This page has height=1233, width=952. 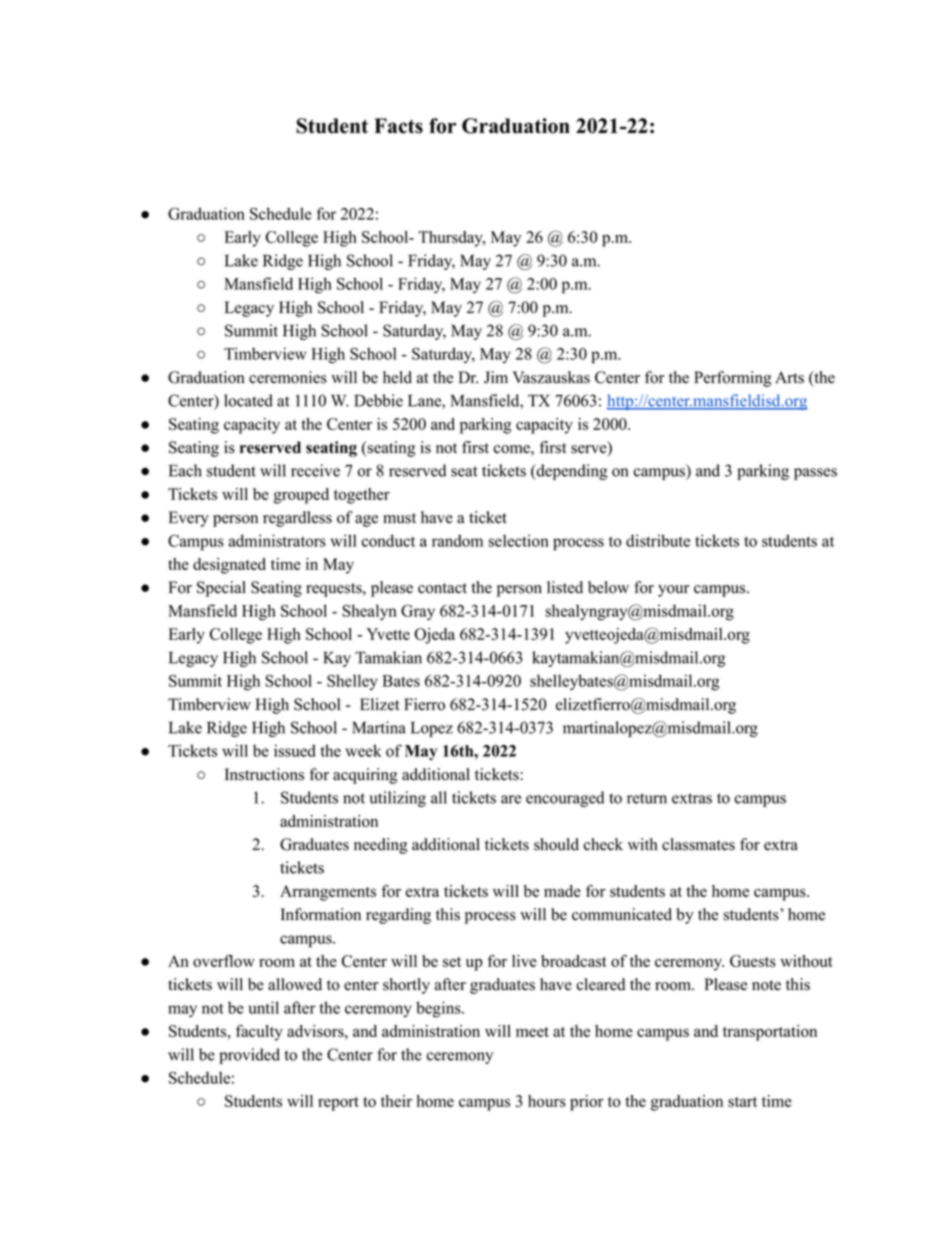 I want to click on Facts, so click(x=398, y=126).
